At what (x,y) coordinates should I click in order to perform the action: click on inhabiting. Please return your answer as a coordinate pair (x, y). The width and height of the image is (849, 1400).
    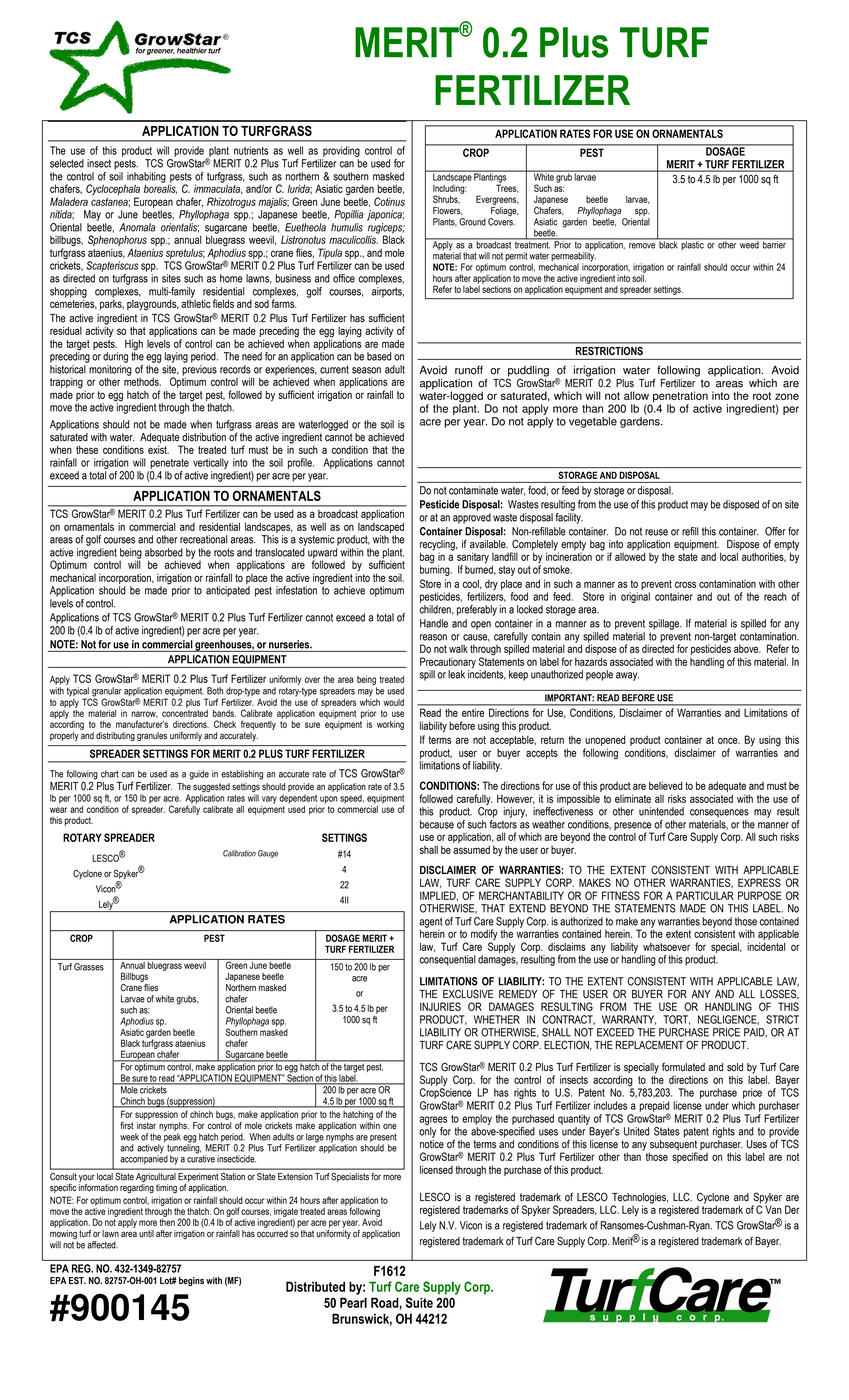
    Looking at the image, I should click on (146, 178).
